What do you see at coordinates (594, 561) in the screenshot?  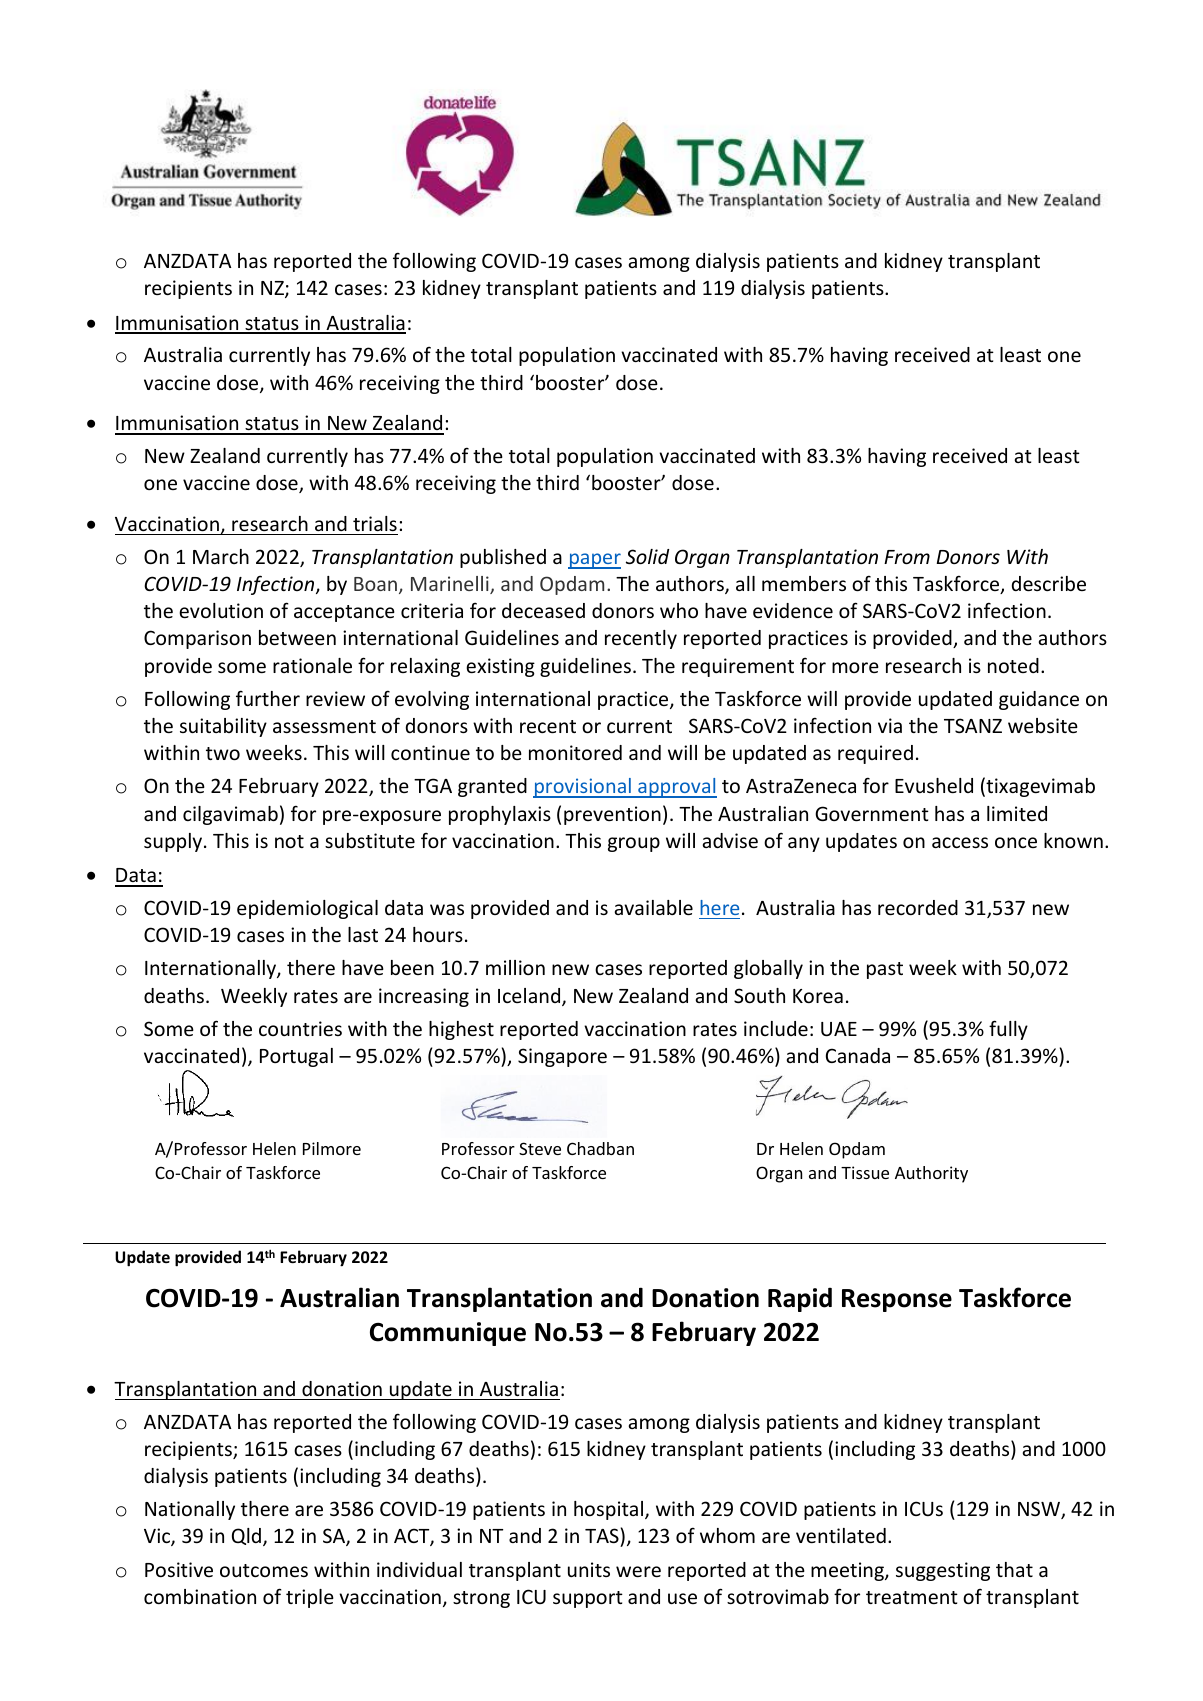 I see `paper` at bounding box center [594, 561].
